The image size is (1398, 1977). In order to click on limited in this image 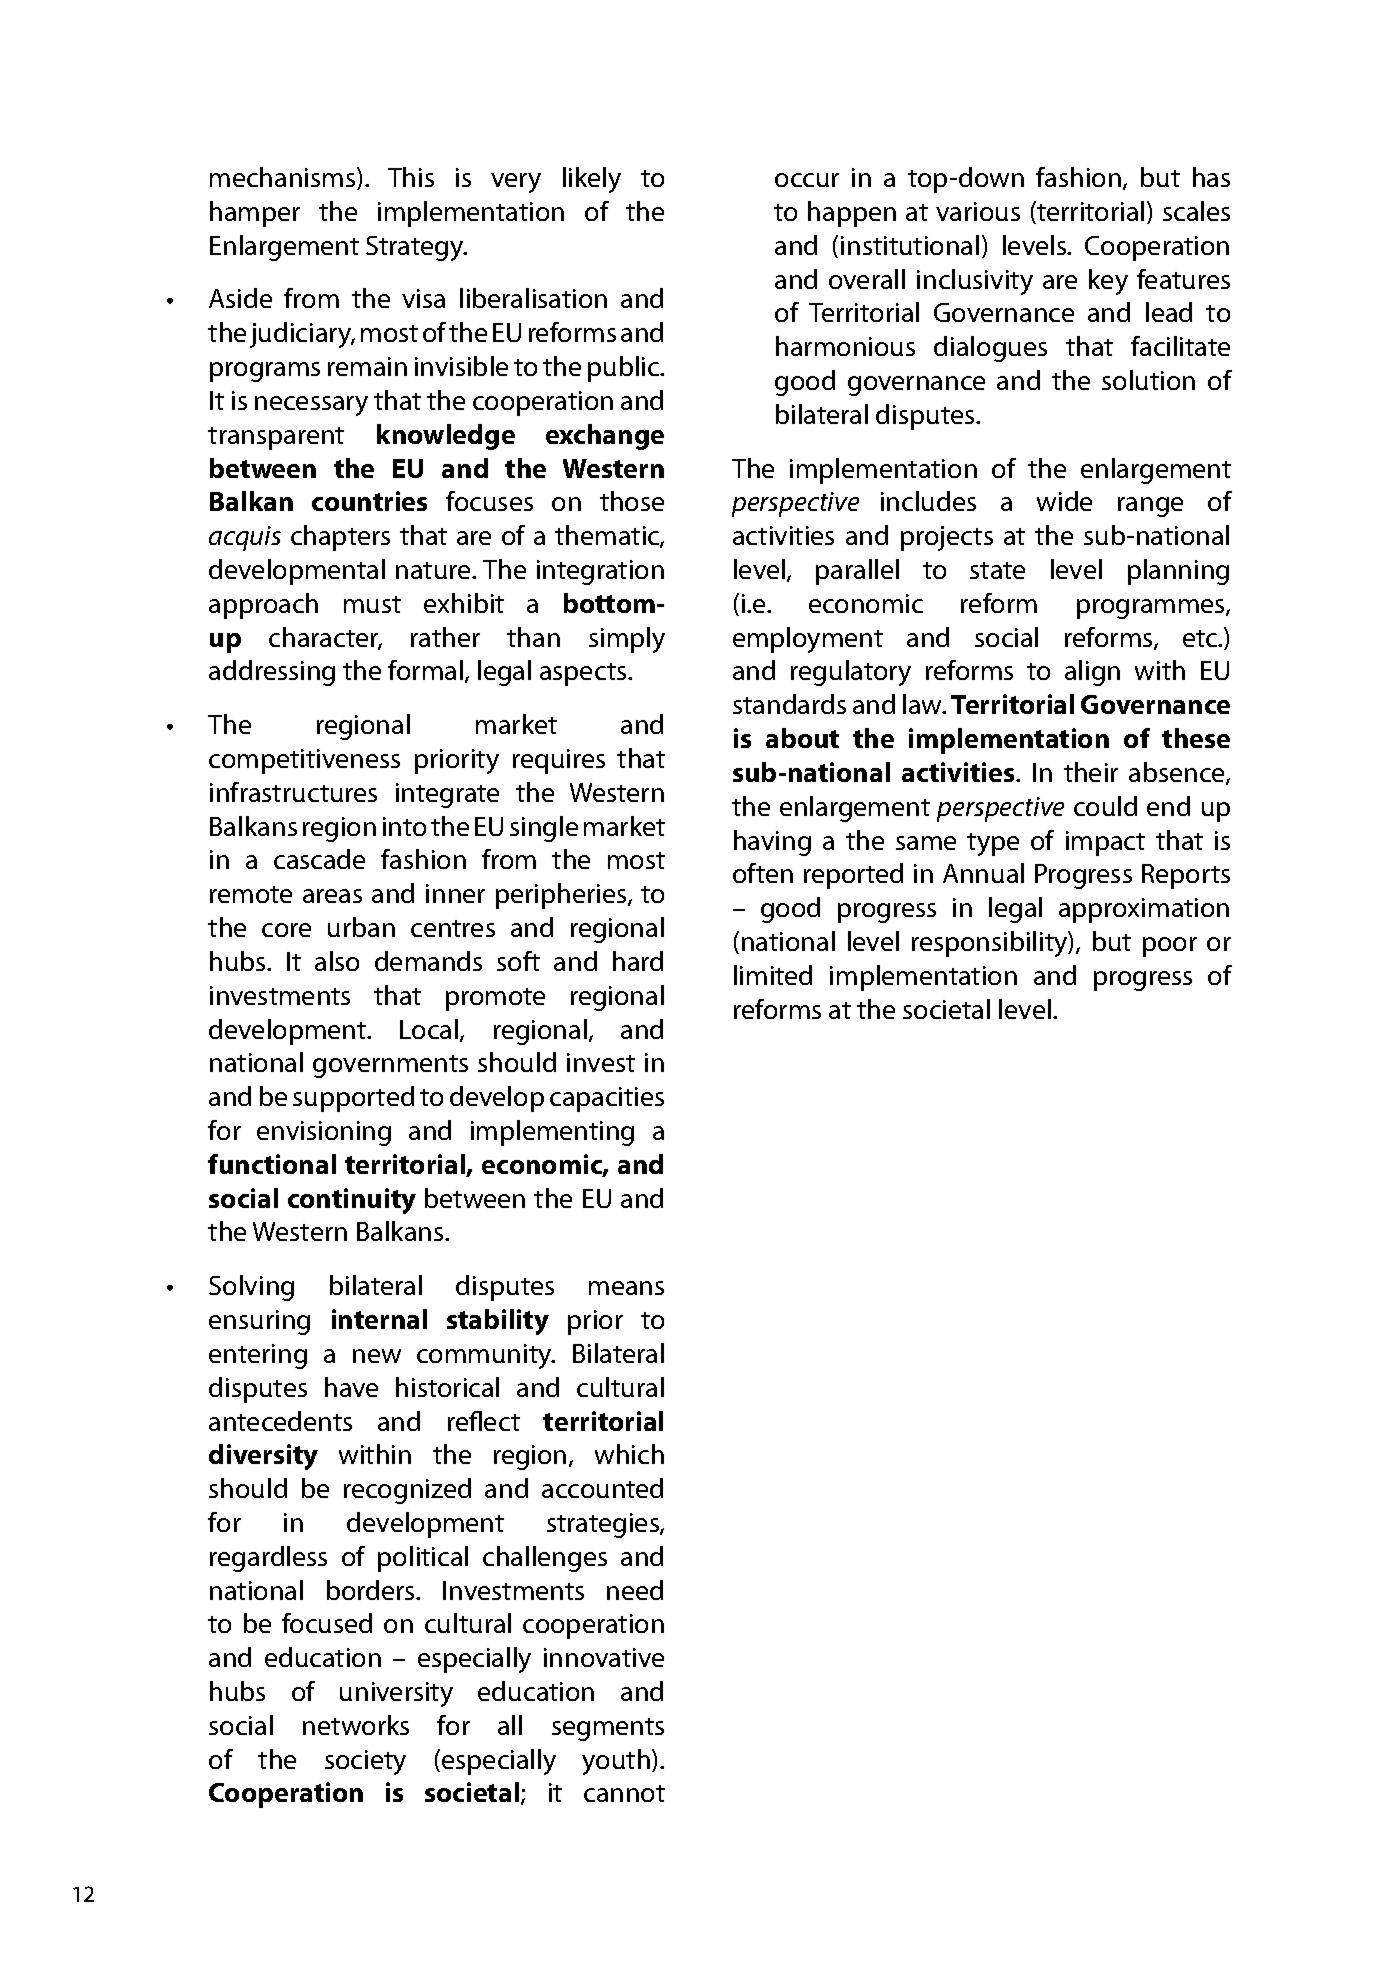, I will do `click(773, 975)`.
